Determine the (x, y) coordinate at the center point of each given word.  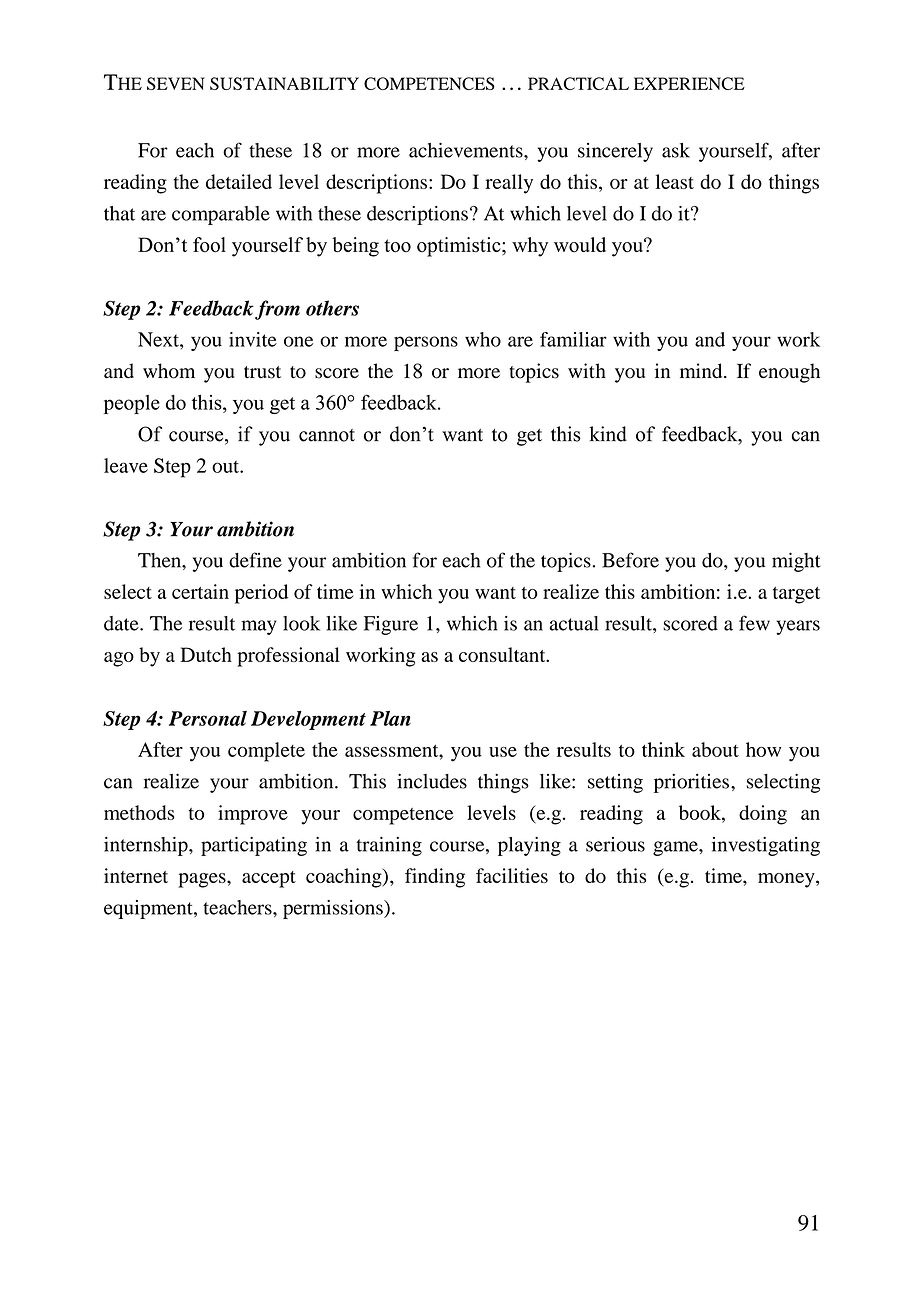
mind (702, 371)
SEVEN (176, 83)
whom (169, 371)
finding (435, 878)
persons (426, 343)
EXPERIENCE (689, 83)
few (754, 623)
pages (203, 880)
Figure (391, 625)
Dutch (206, 654)
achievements (467, 150)
